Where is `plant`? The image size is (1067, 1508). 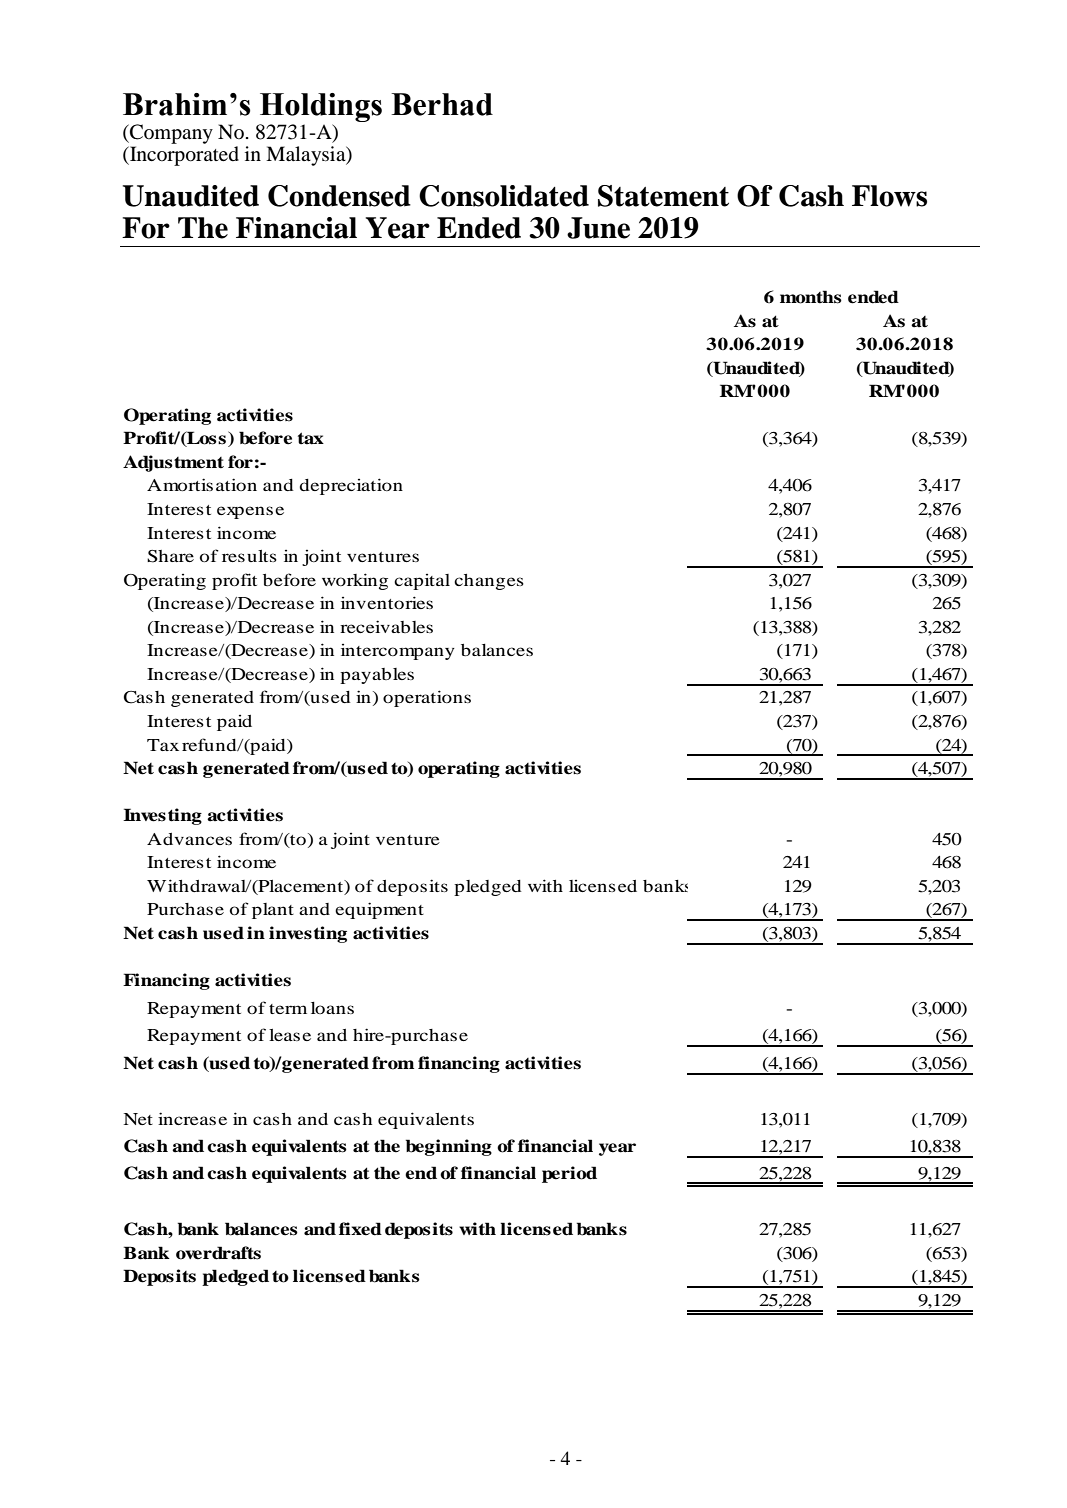 plant is located at coordinates (273, 911).
